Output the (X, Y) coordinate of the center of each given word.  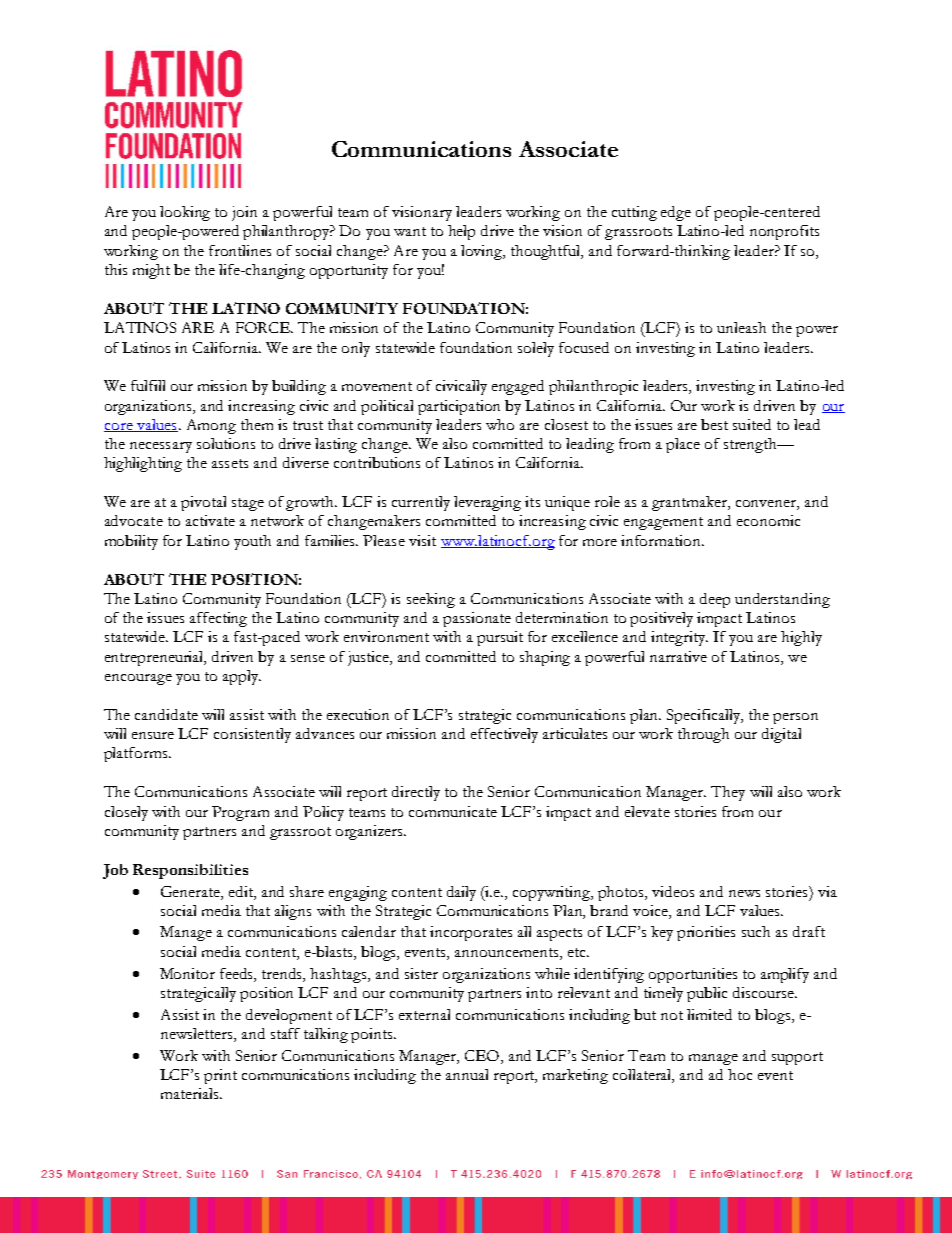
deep (715, 600)
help (461, 232)
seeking (431, 600)
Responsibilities (190, 871)
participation (459, 407)
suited (752, 424)
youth (252, 542)
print (220, 1076)
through (703, 735)
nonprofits (784, 232)
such (756, 931)
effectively (504, 735)
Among (211, 426)
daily (461, 893)
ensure (153, 735)
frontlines (240, 250)
